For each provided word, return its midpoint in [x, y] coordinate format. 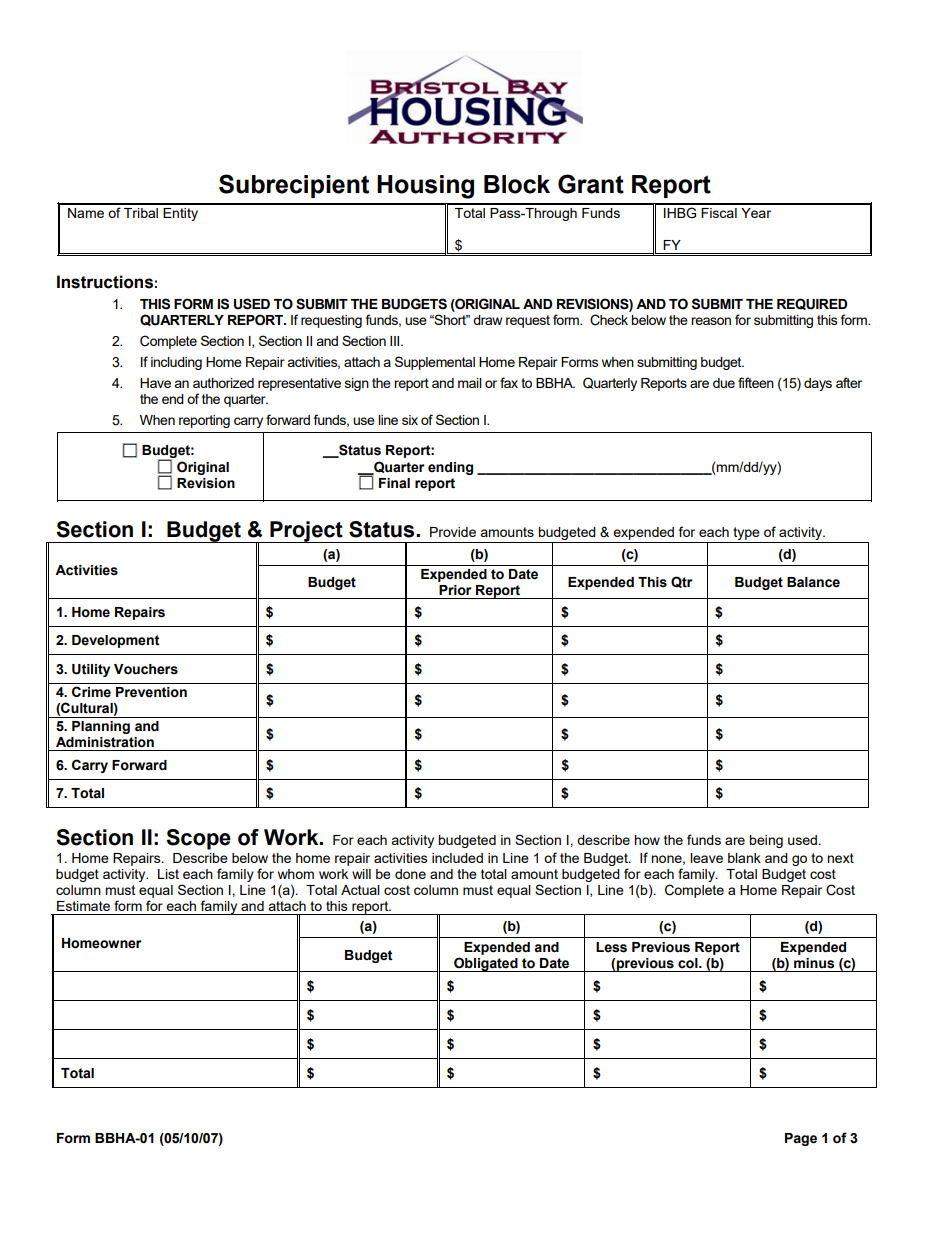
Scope [198, 839]
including [176, 363]
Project [306, 532]
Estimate [83, 906]
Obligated [486, 964]
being [766, 841]
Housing [425, 187]
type [746, 535]
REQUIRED [812, 304]
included [457, 858]
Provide [453, 532]
